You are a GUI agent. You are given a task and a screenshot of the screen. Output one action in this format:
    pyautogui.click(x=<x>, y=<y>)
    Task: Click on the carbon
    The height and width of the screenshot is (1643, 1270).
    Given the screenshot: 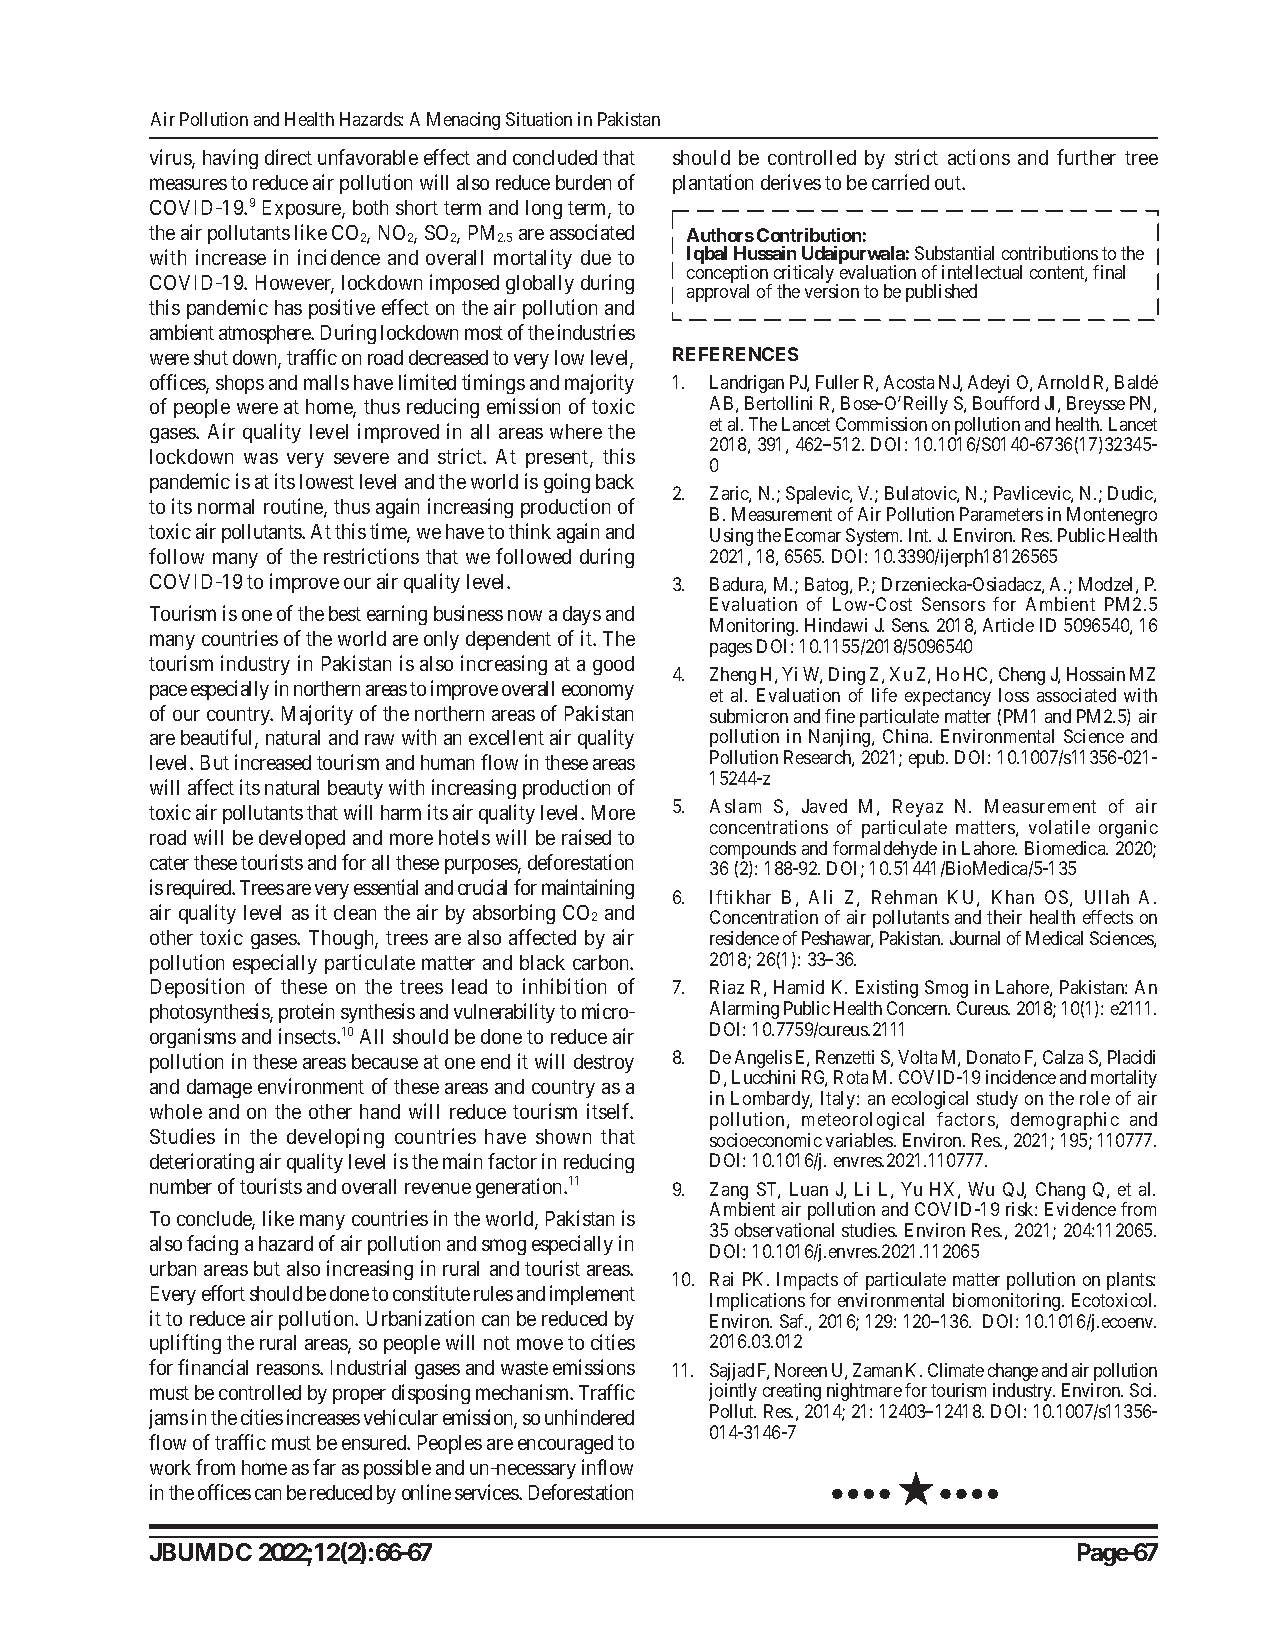 What is the action you would take?
    pyautogui.click(x=602, y=962)
